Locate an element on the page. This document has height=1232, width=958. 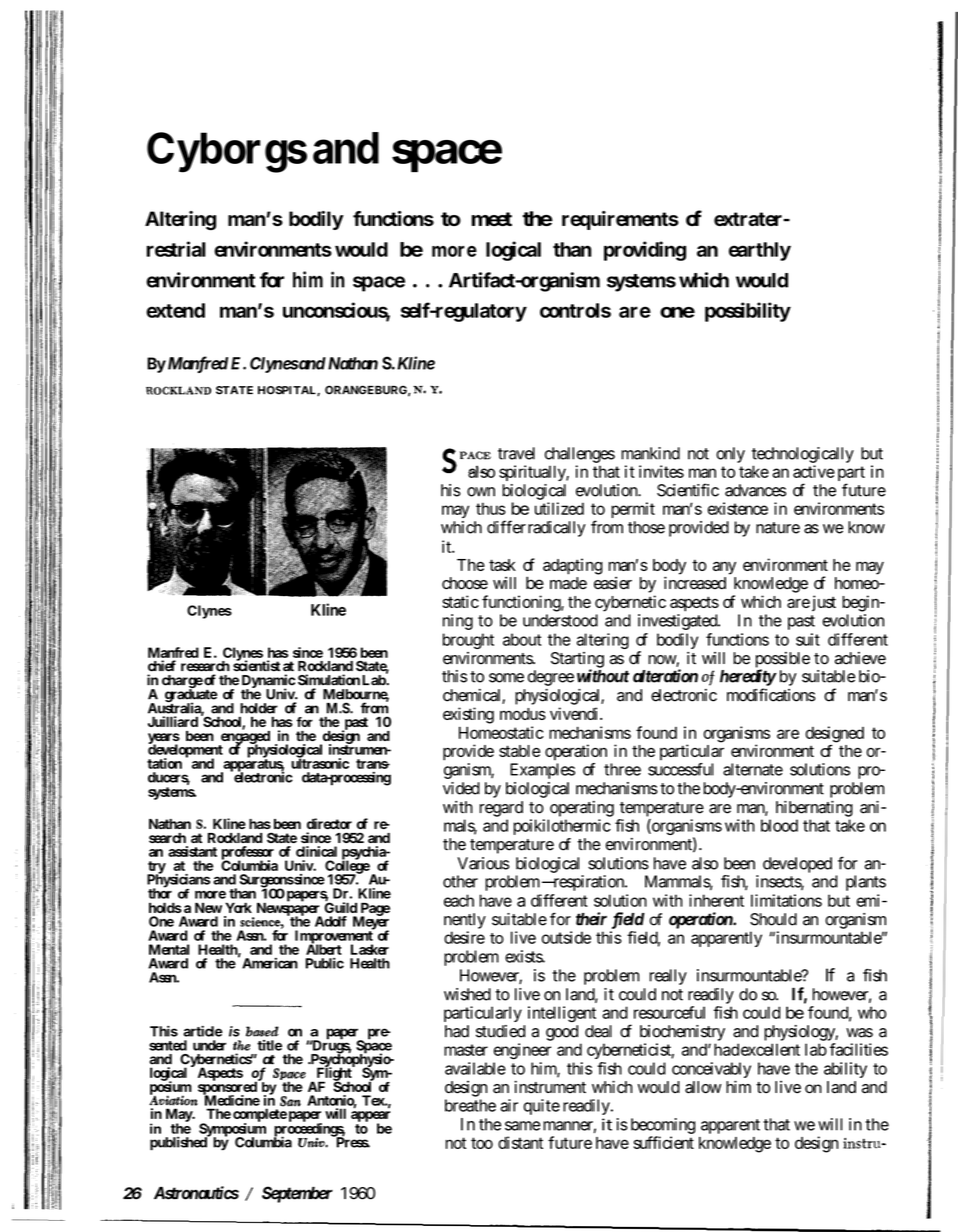
sufficient is located at coordinates (664, 1142).
